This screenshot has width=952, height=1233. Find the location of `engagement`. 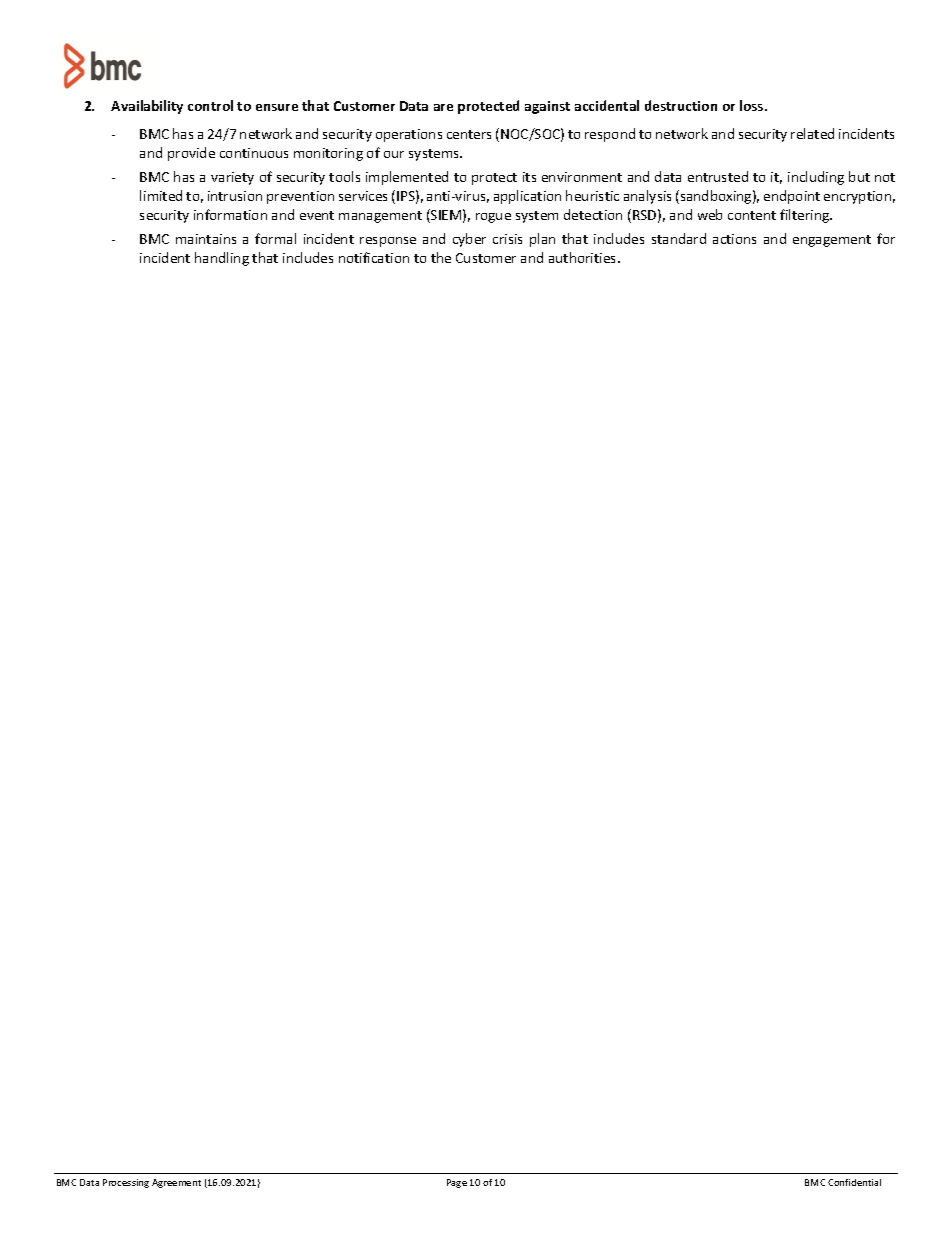

engagement is located at coordinates (832, 241).
